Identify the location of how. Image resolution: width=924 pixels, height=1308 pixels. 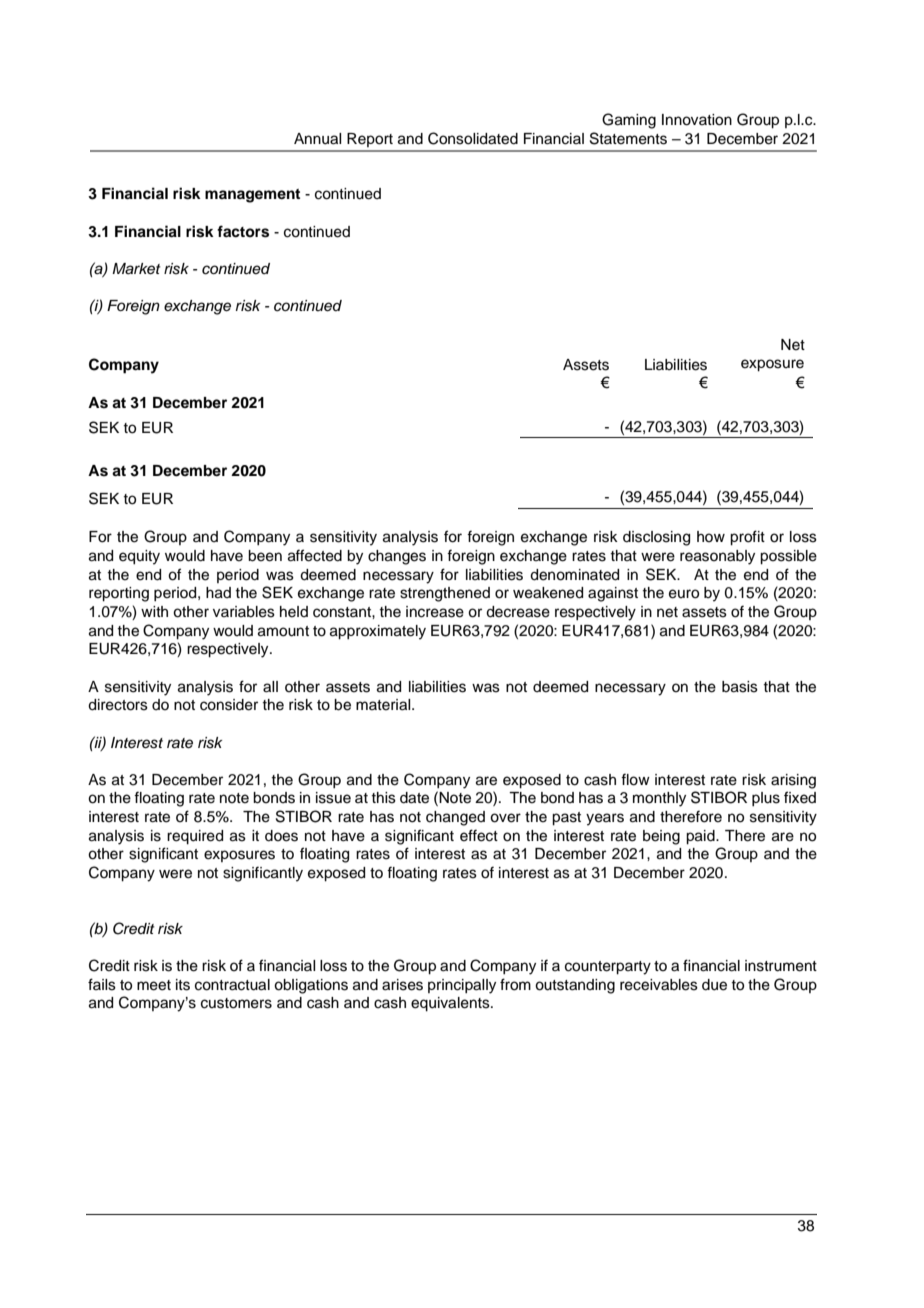
(711, 536).
